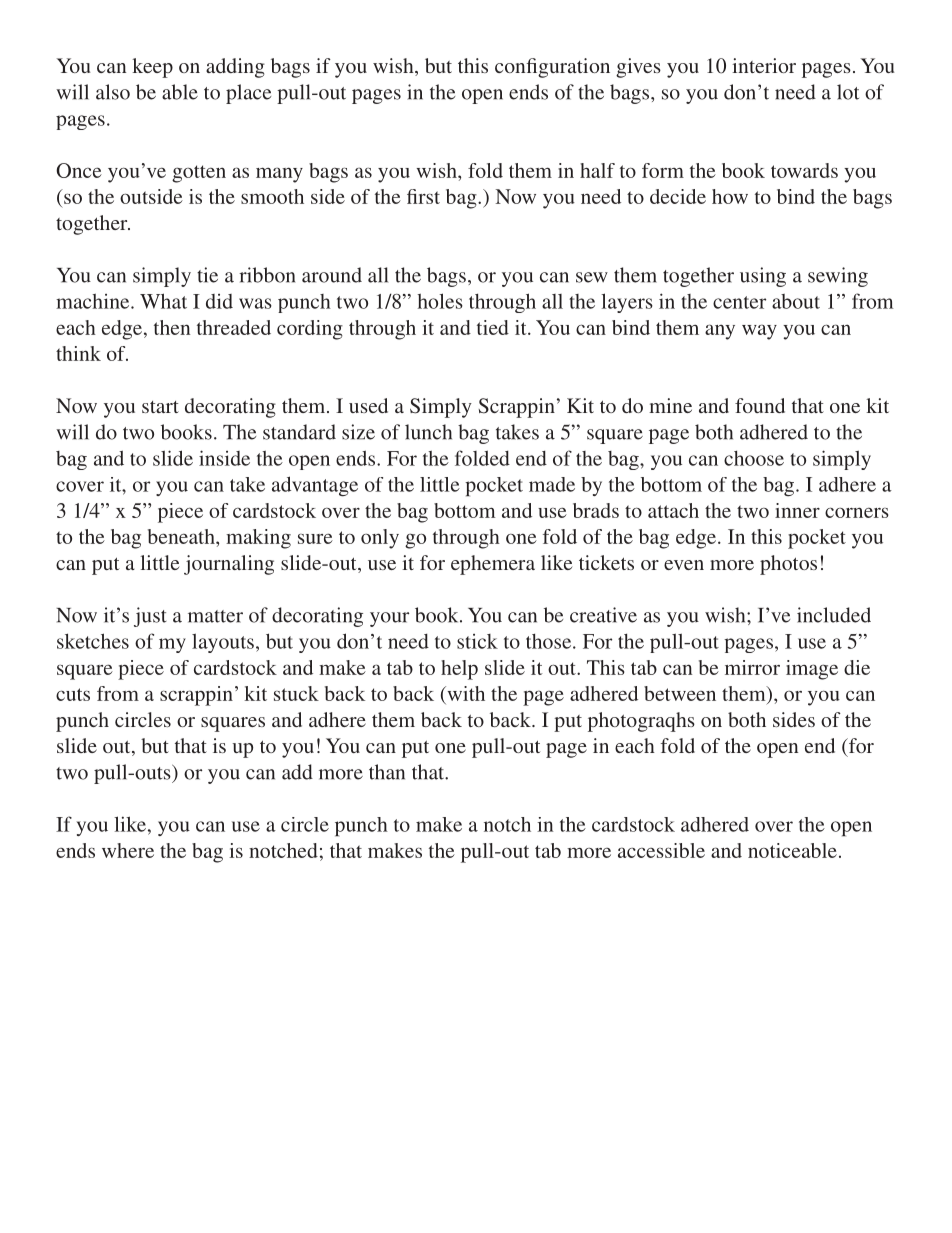 The height and width of the screenshot is (1233, 952). I want to click on configuration, so click(552, 68).
